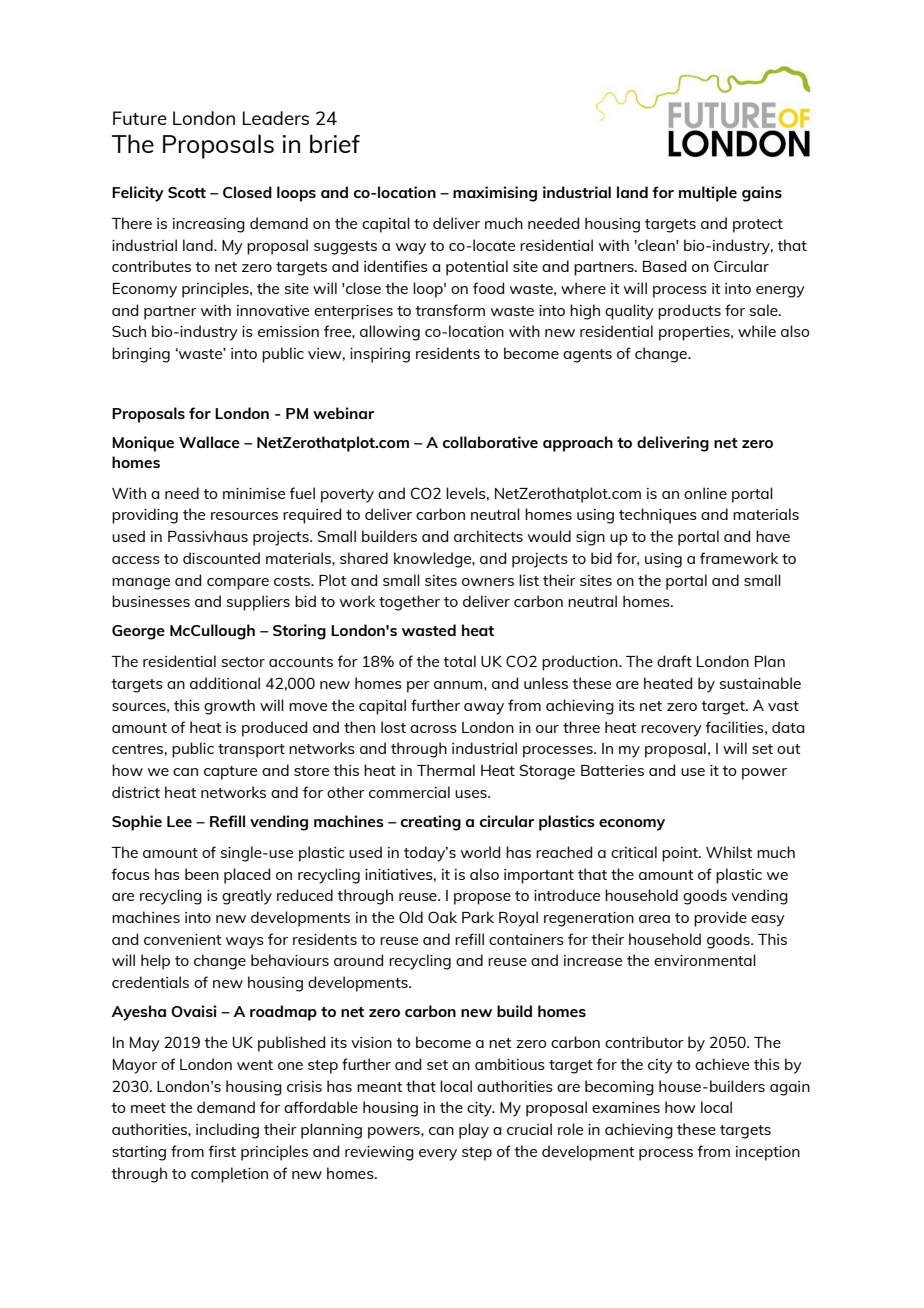 This screenshot has height=1308, width=924. I want to click on have, so click(773, 536).
